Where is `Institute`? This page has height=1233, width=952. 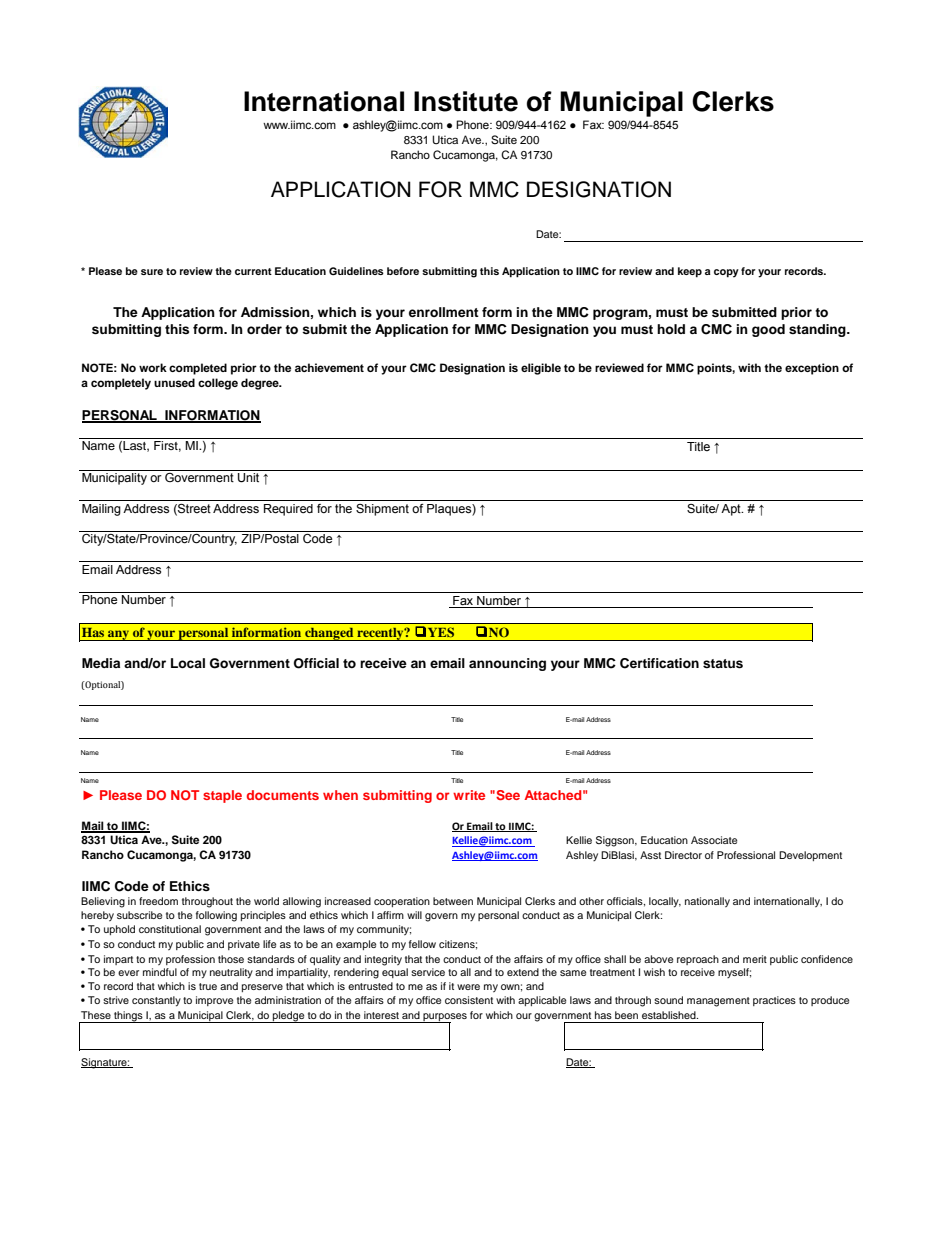
Institute is located at coordinates (466, 101).
